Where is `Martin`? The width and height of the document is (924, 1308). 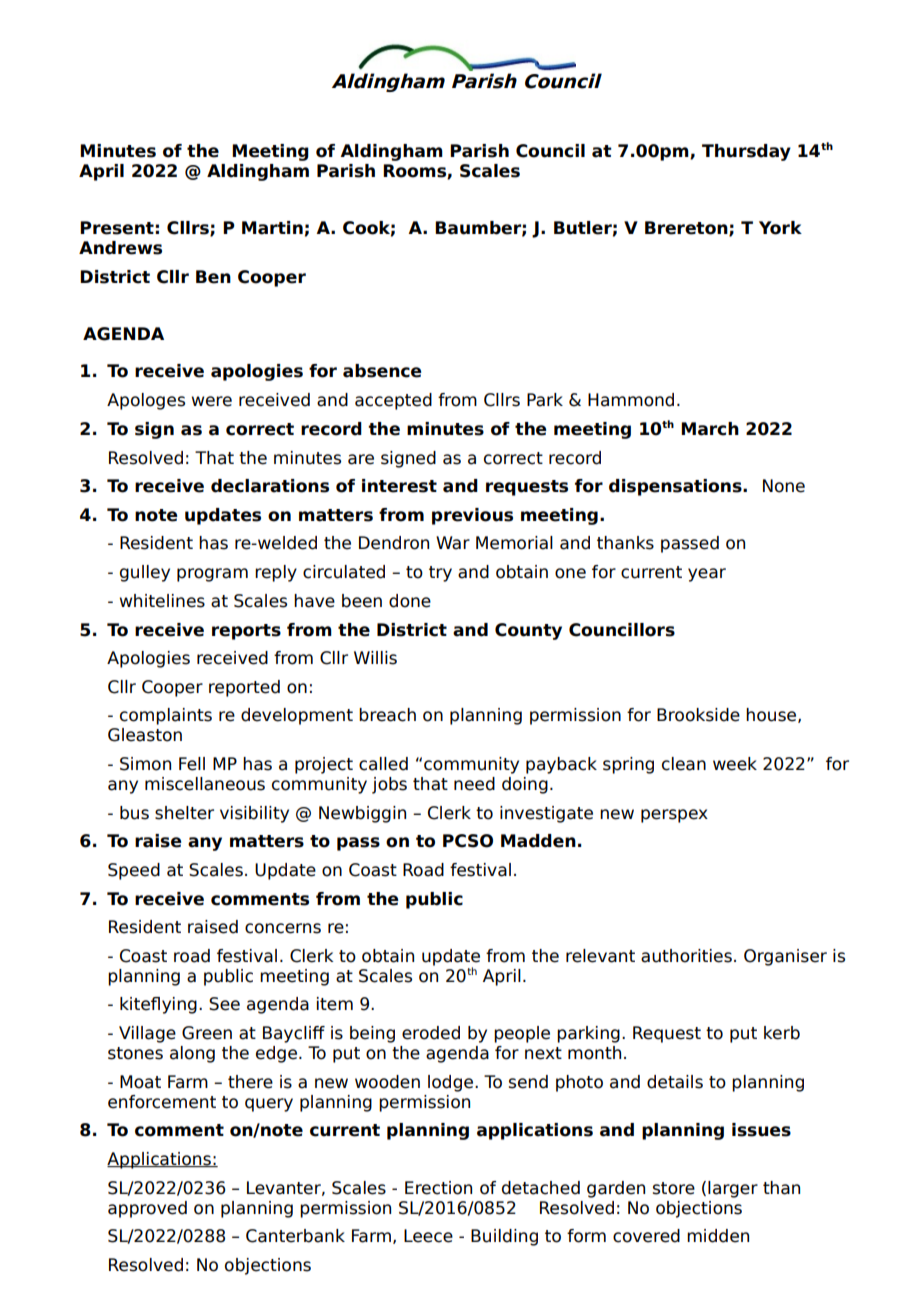 Martin is located at coordinates (272, 228).
